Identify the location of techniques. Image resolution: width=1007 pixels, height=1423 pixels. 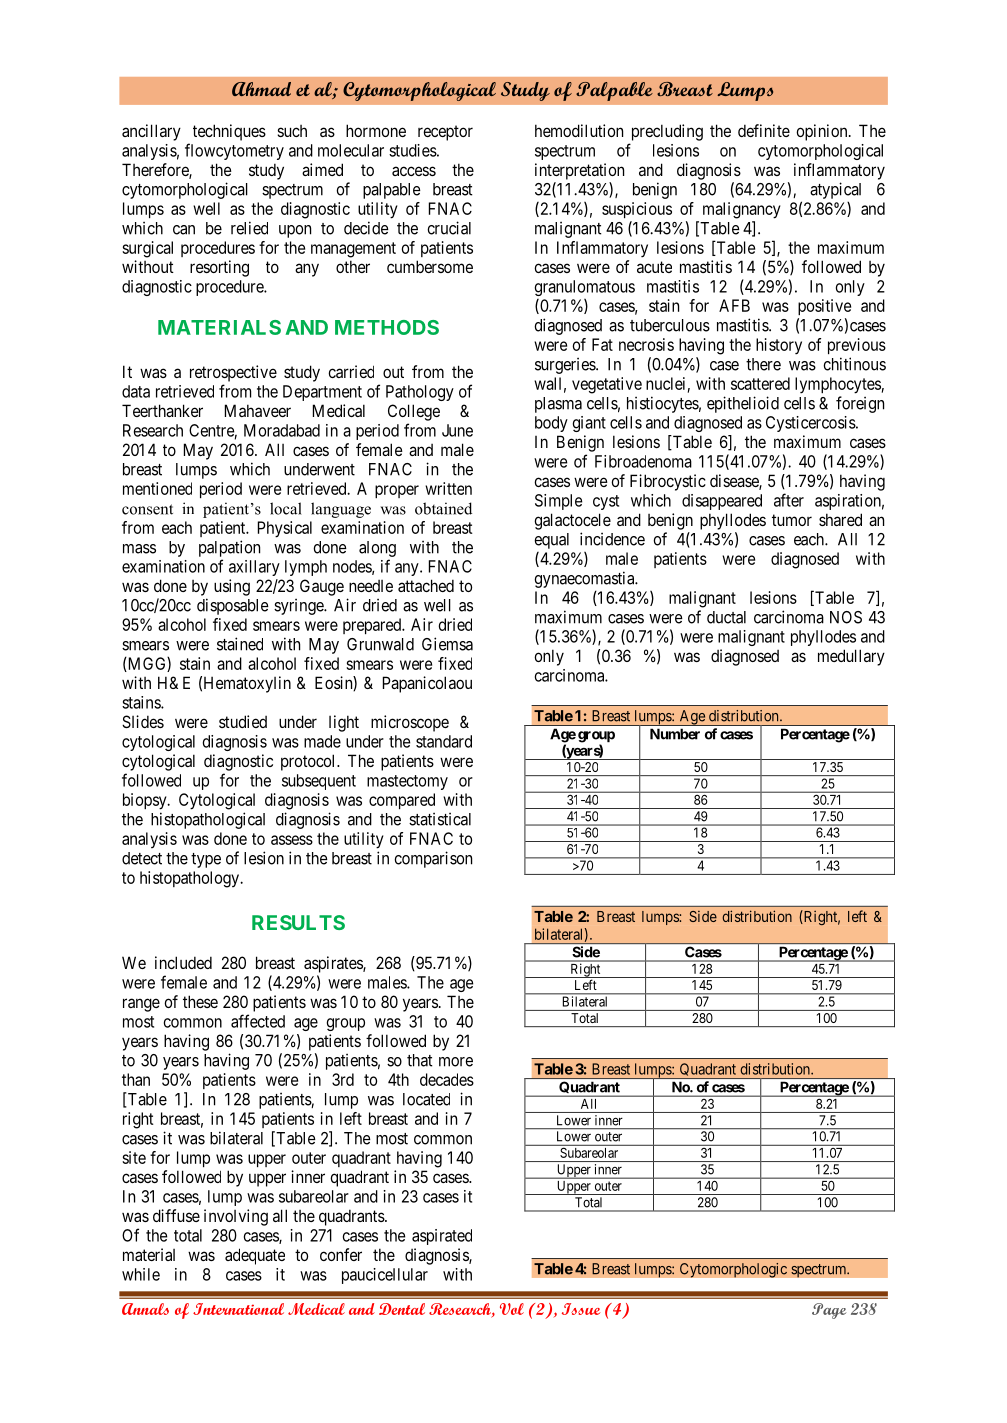
(229, 132).
